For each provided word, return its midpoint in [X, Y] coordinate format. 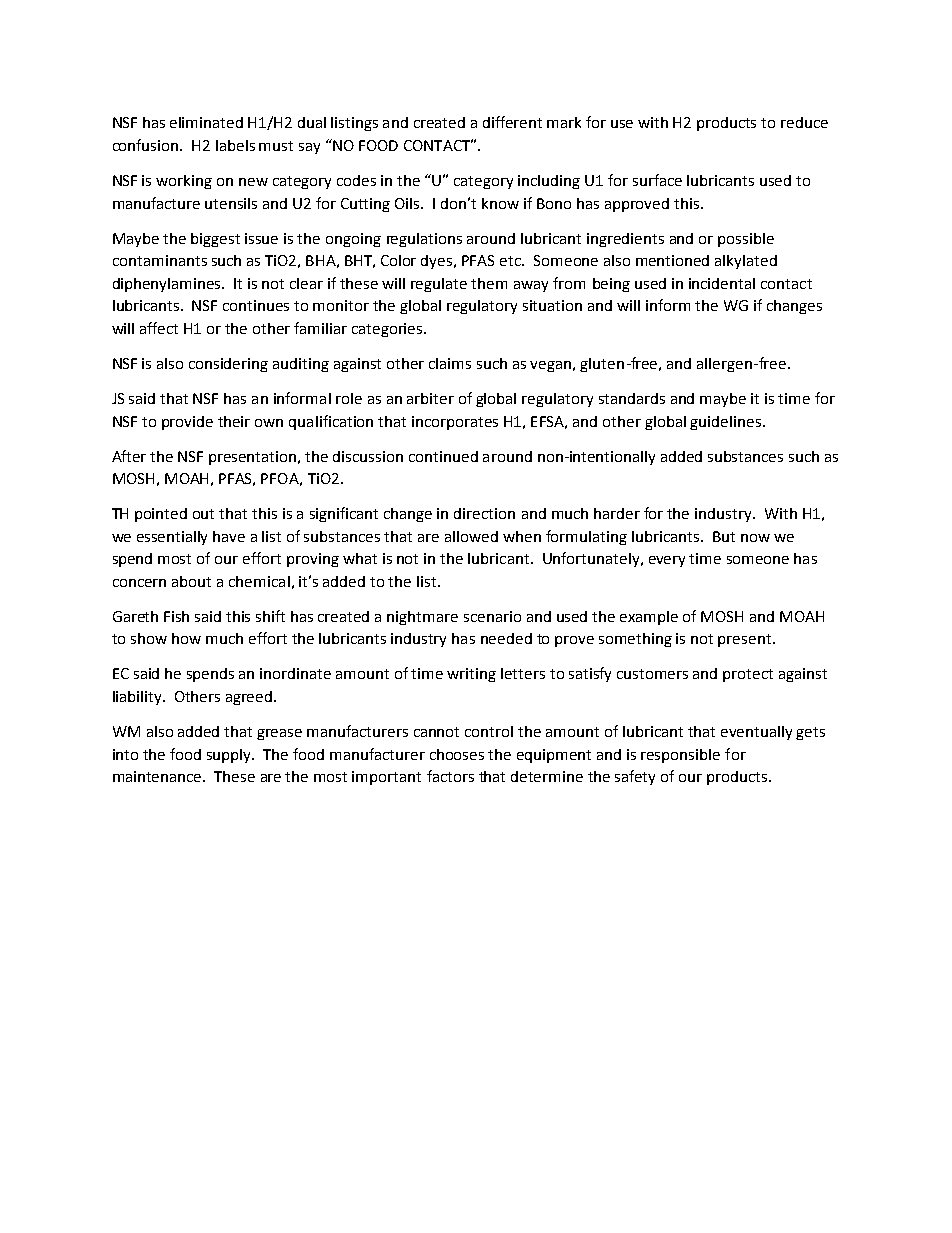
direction [484, 513]
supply [230, 756]
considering [228, 365]
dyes [438, 262]
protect [748, 675]
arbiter [430, 398]
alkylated [746, 262]
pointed [161, 515]
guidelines [727, 423]
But [724, 536]
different [512, 122]
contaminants [160, 260]
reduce [804, 122]
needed [506, 638]
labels [235, 145]
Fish [176, 616]
